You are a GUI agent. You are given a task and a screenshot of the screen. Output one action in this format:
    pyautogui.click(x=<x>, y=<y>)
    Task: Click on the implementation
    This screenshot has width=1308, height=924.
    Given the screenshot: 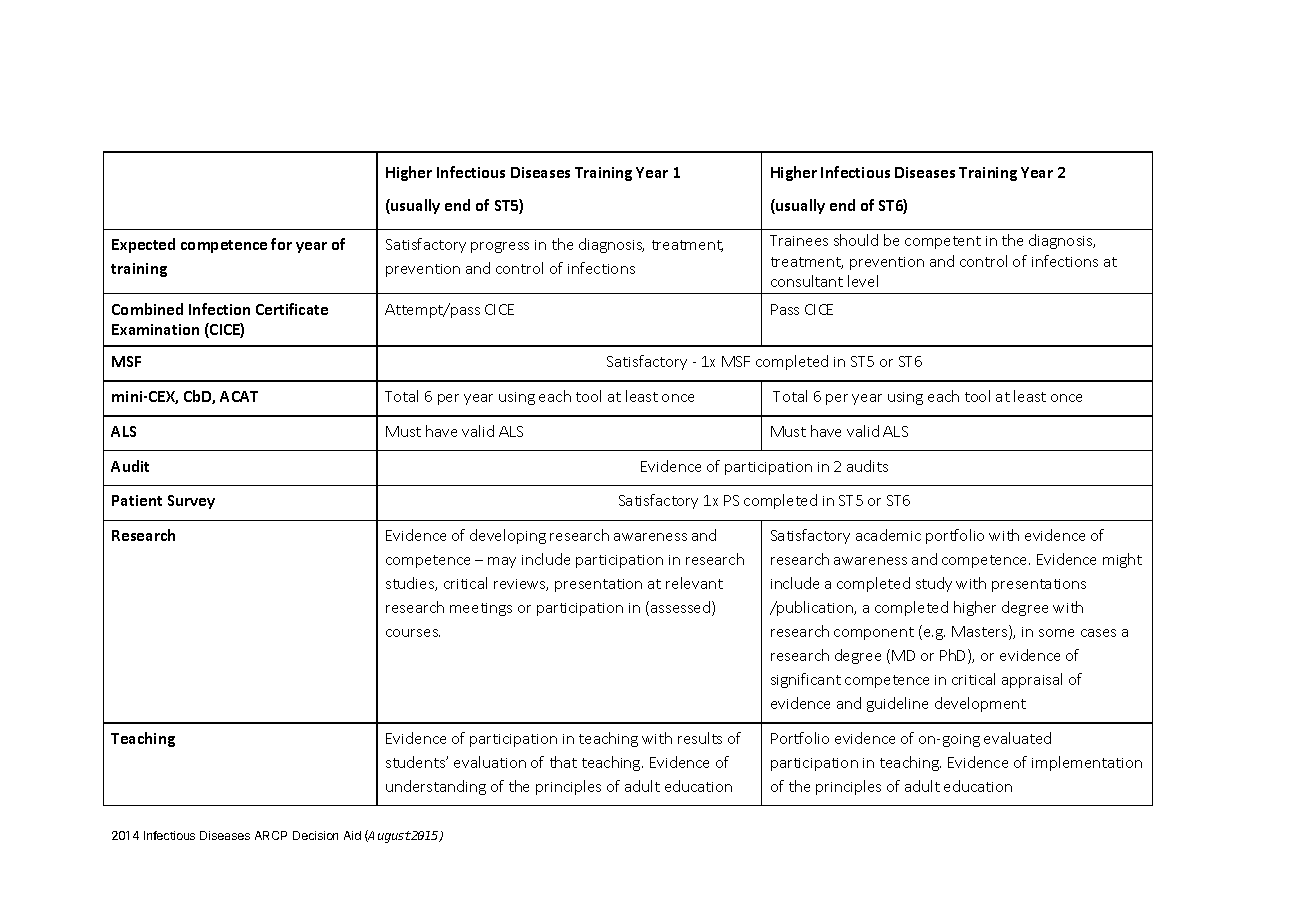 What is the action you would take?
    pyautogui.click(x=1087, y=763)
